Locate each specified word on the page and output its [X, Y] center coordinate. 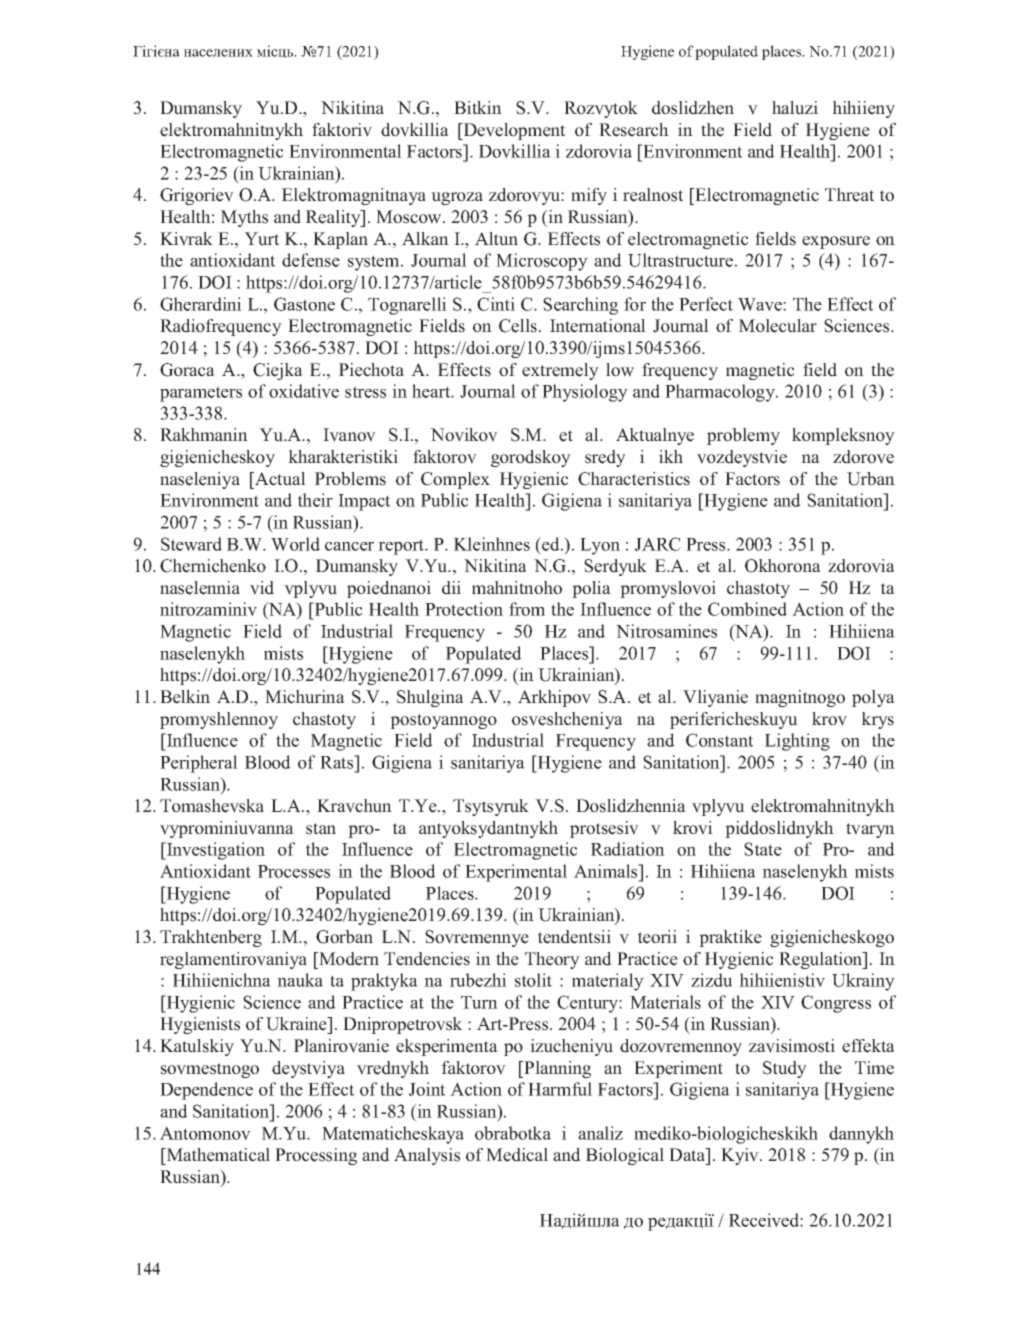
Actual [279, 479]
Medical [517, 1155]
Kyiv [741, 1156]
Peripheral [199, 764]
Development [513, 131]
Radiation [628, 849]
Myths [244, 218]
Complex [455, 480]
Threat [849, 195]
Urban [871, 479]
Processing [316, 1156]
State [763, 849]
